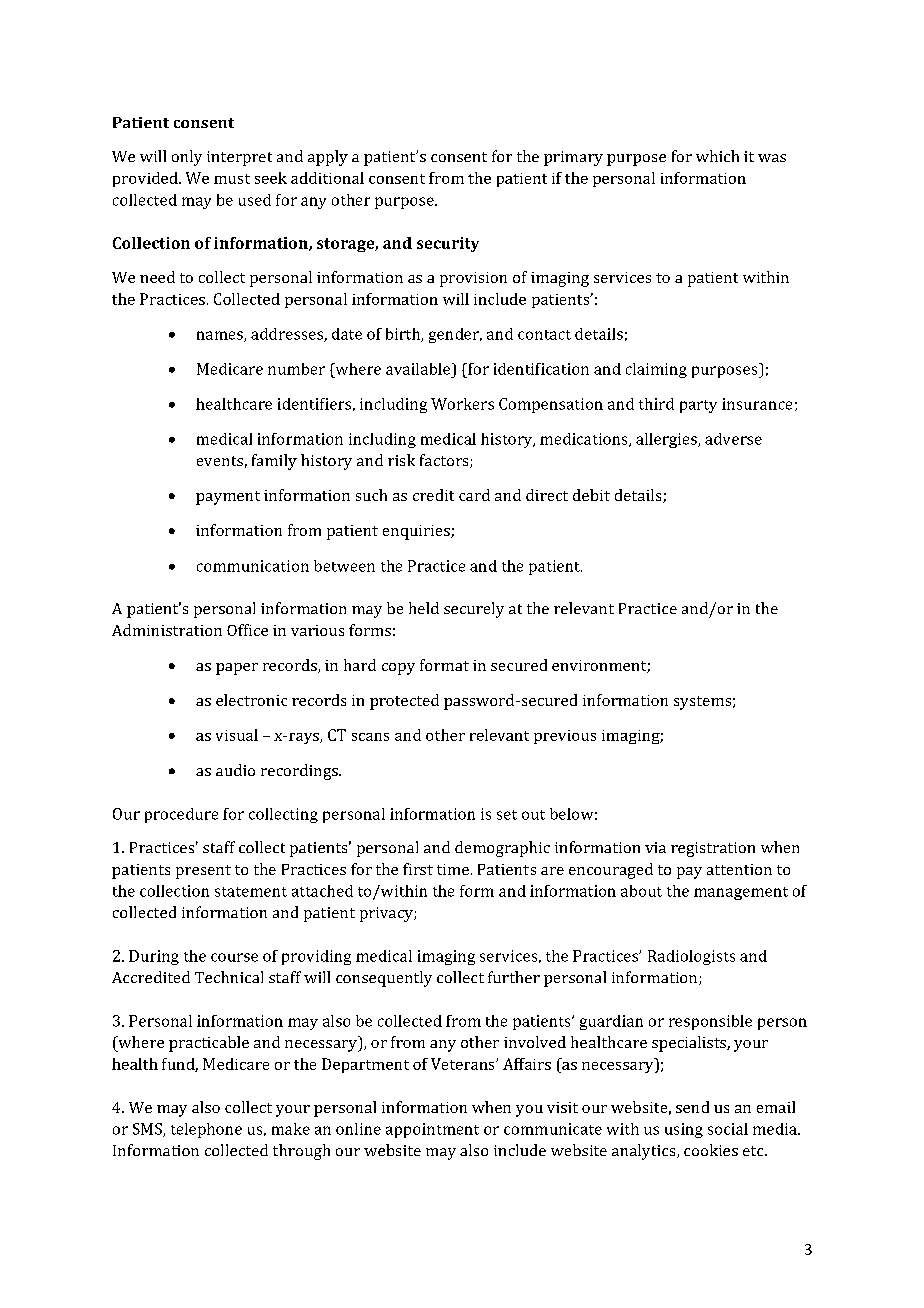  What do you see at coordinates (206, 1130) in the screenshot?
I see `telephone` at bounding box center [206, 1130].
